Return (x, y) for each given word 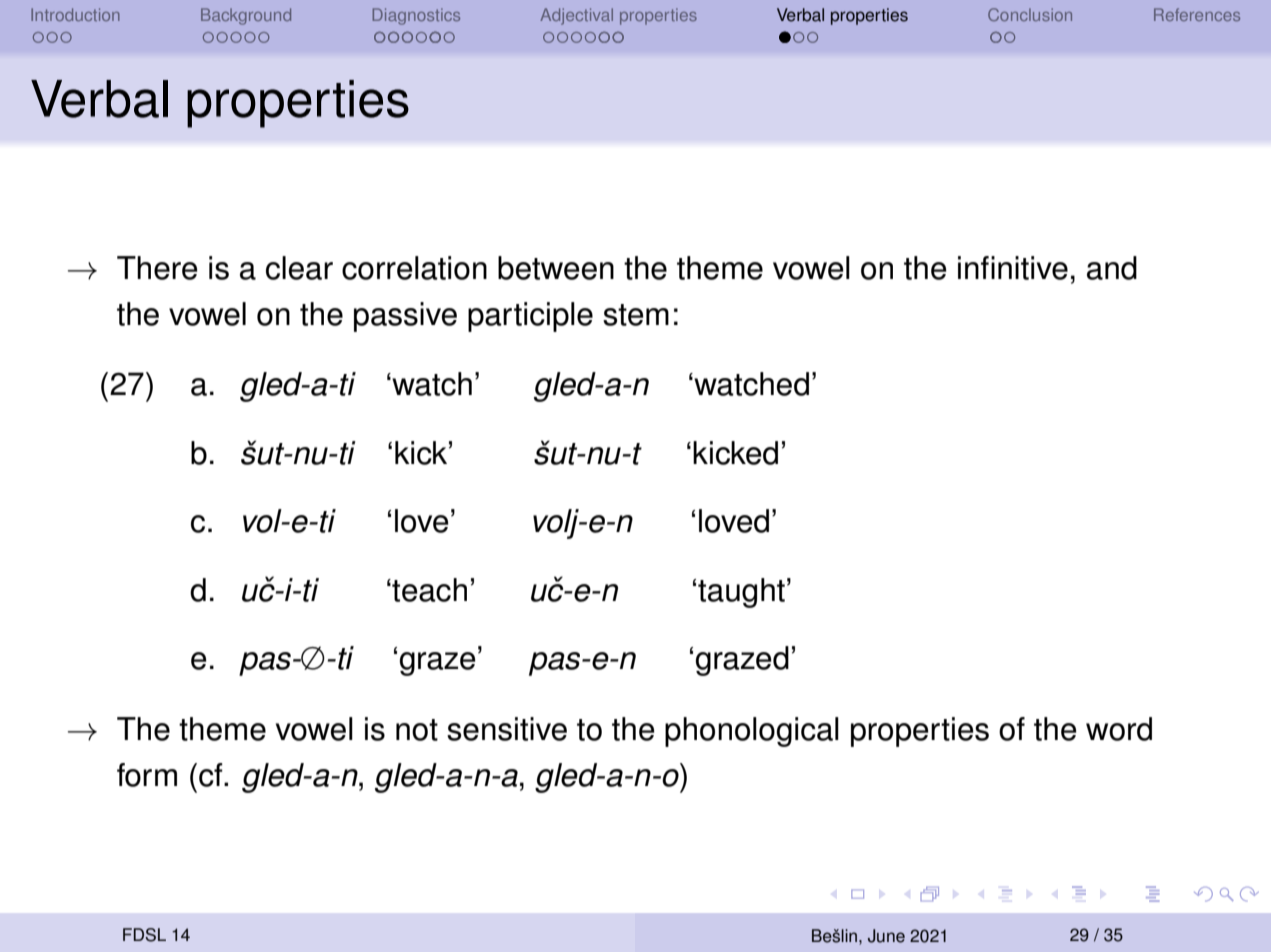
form (147, 775)
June (886, 936)
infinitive (1013, 268)
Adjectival (576, 16)
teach (428, 590)
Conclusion (1030, 14)
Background (246, 16)
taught (741, 593)
